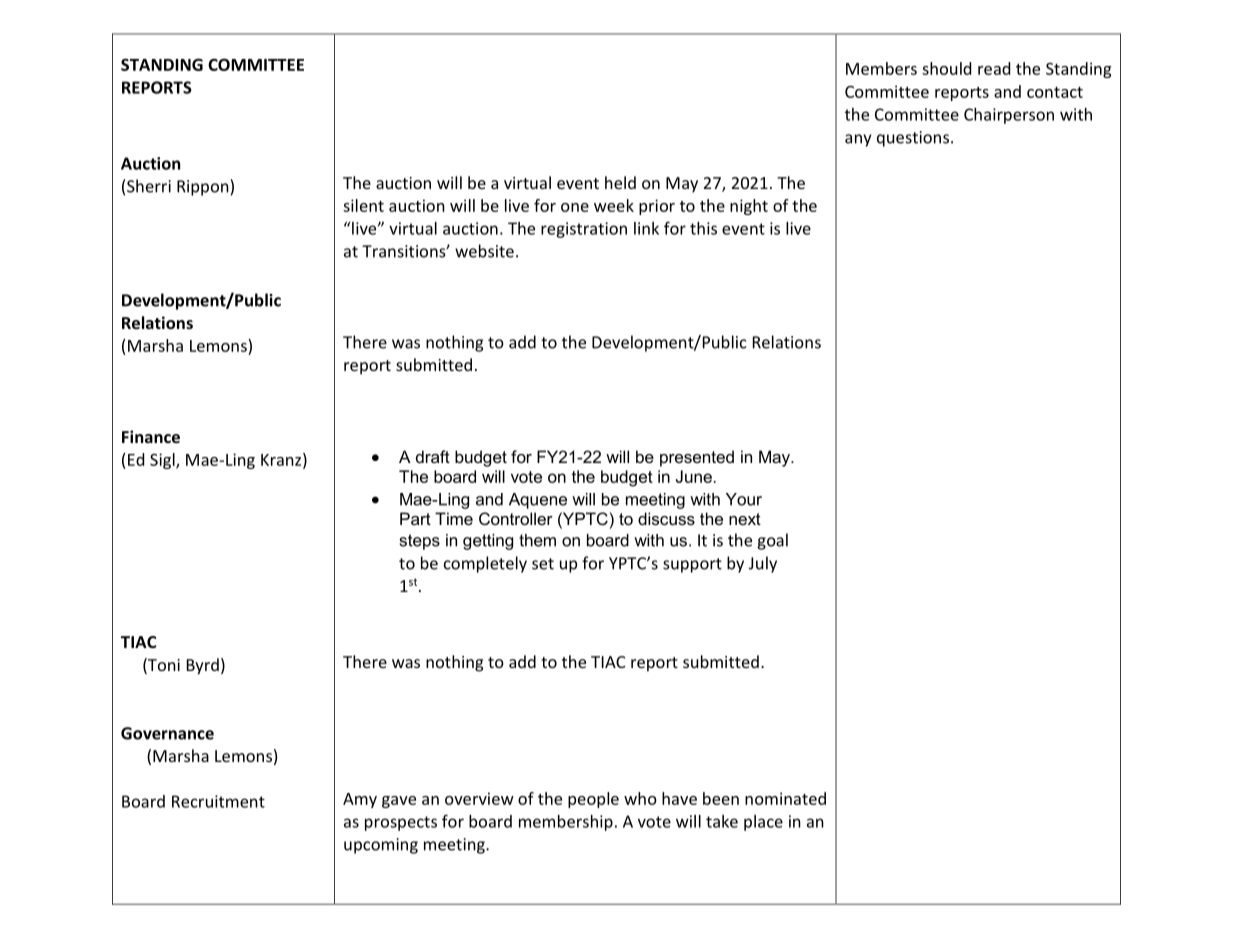 The width and height of the page is (1233, 952). What do you see at coordinates (151, 436) in the page?
I see `Finance` at bounding box center [151, 436].
